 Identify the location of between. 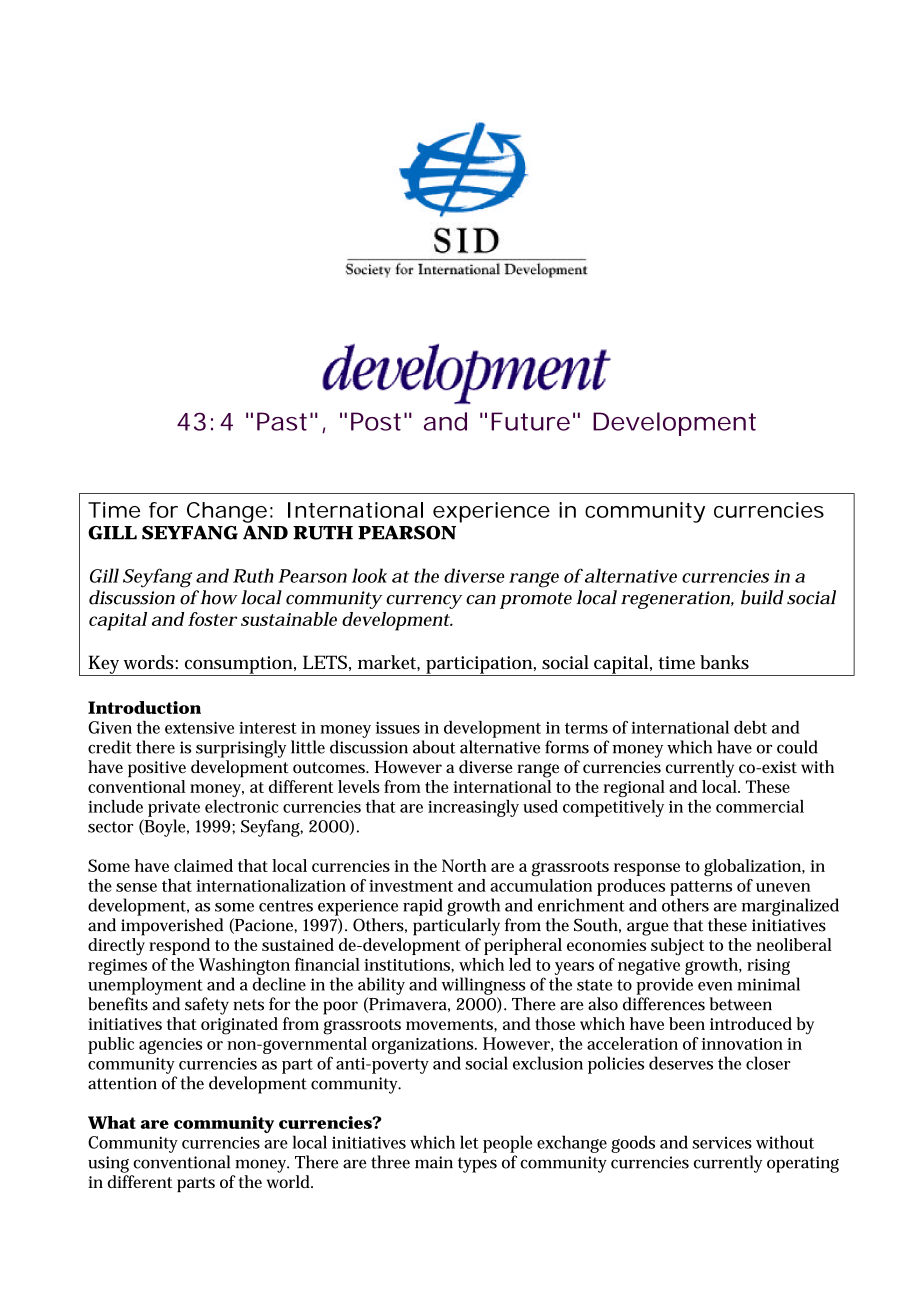
(741, 1004).
